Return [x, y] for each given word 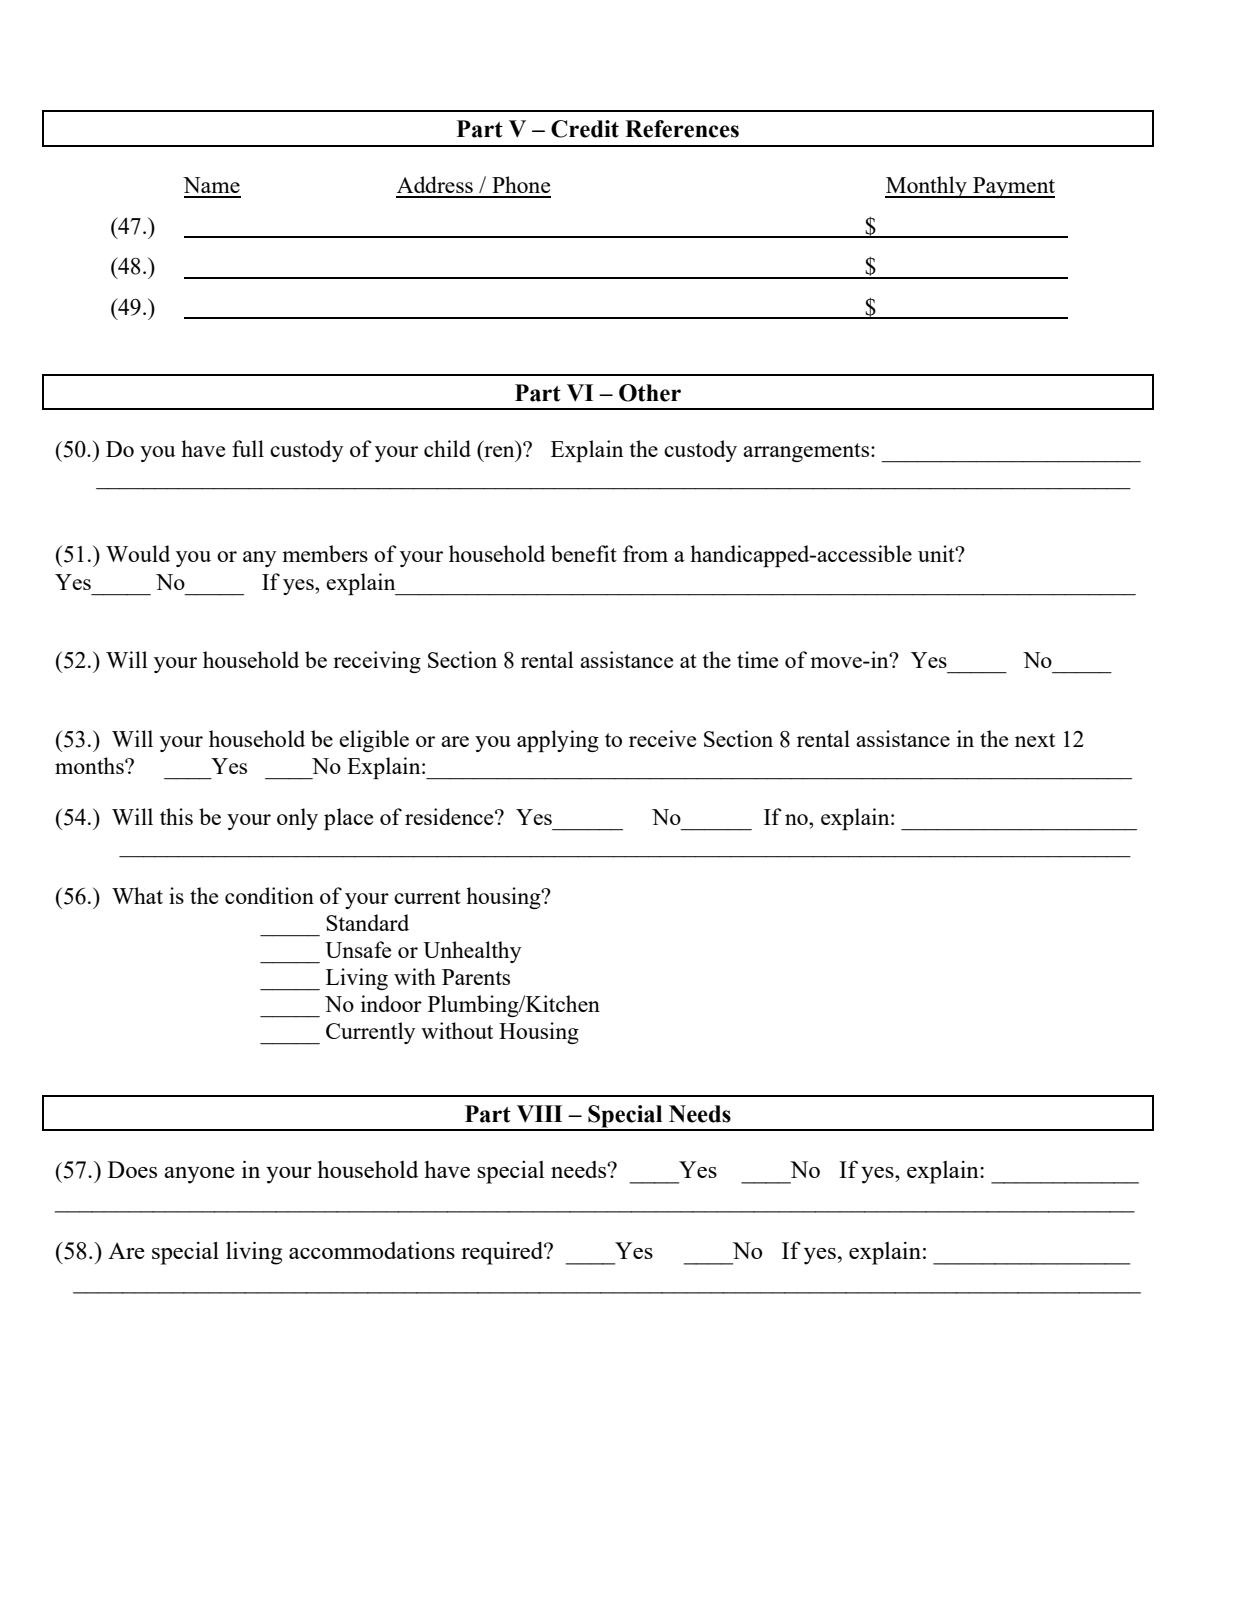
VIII [539, 1114]
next [1035, 740]
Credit [585, 129]
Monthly [927, 187]
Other [650, 393]
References [682, 129]
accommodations [372, 1250]
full [248, 448]
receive [662, 738]
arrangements [807, 452]
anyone [199, 1175]
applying [558, 741]
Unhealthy [472, 952]
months [90, 765]
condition [269, 895]
